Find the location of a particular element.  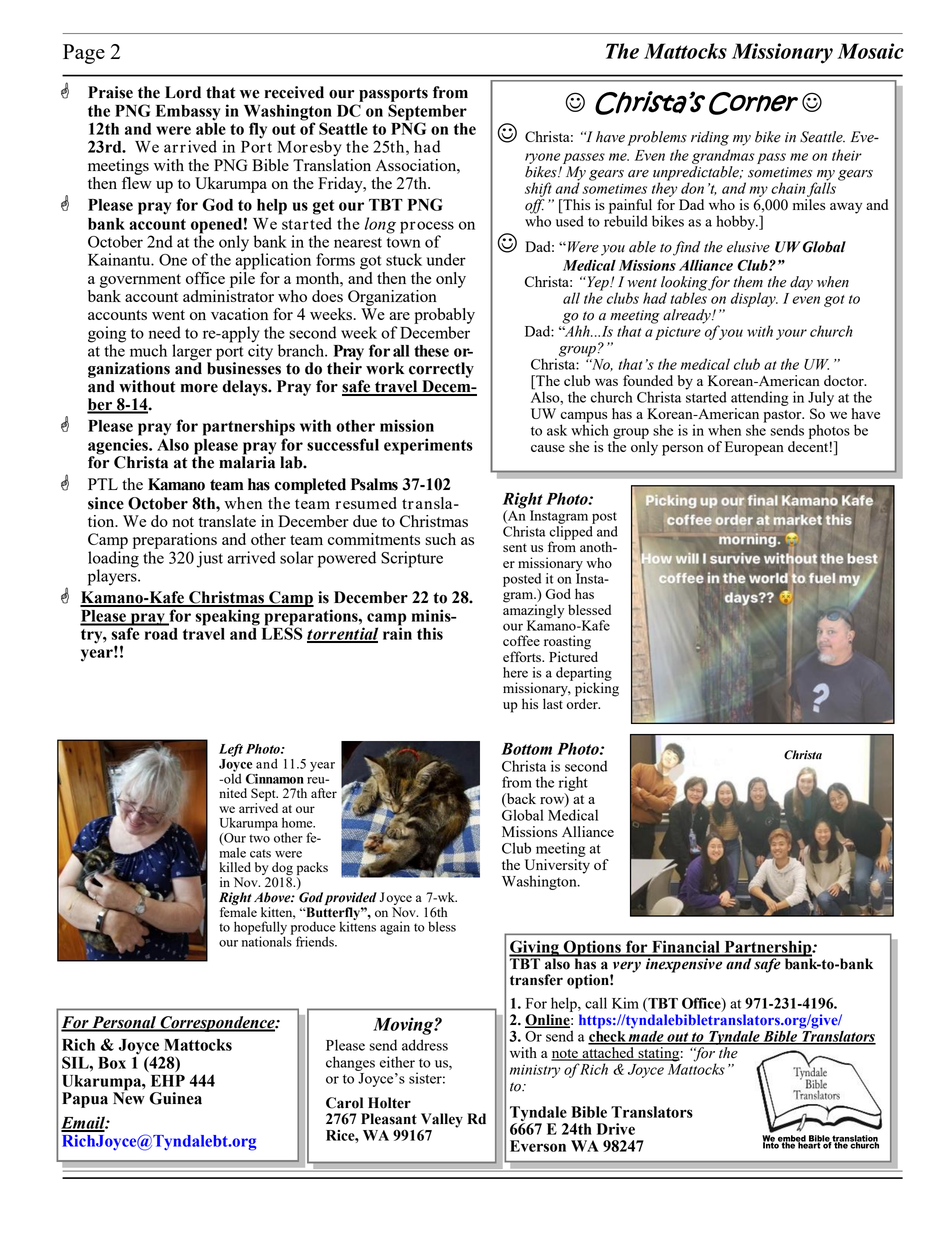

University is located at coordinates (557, 867).
